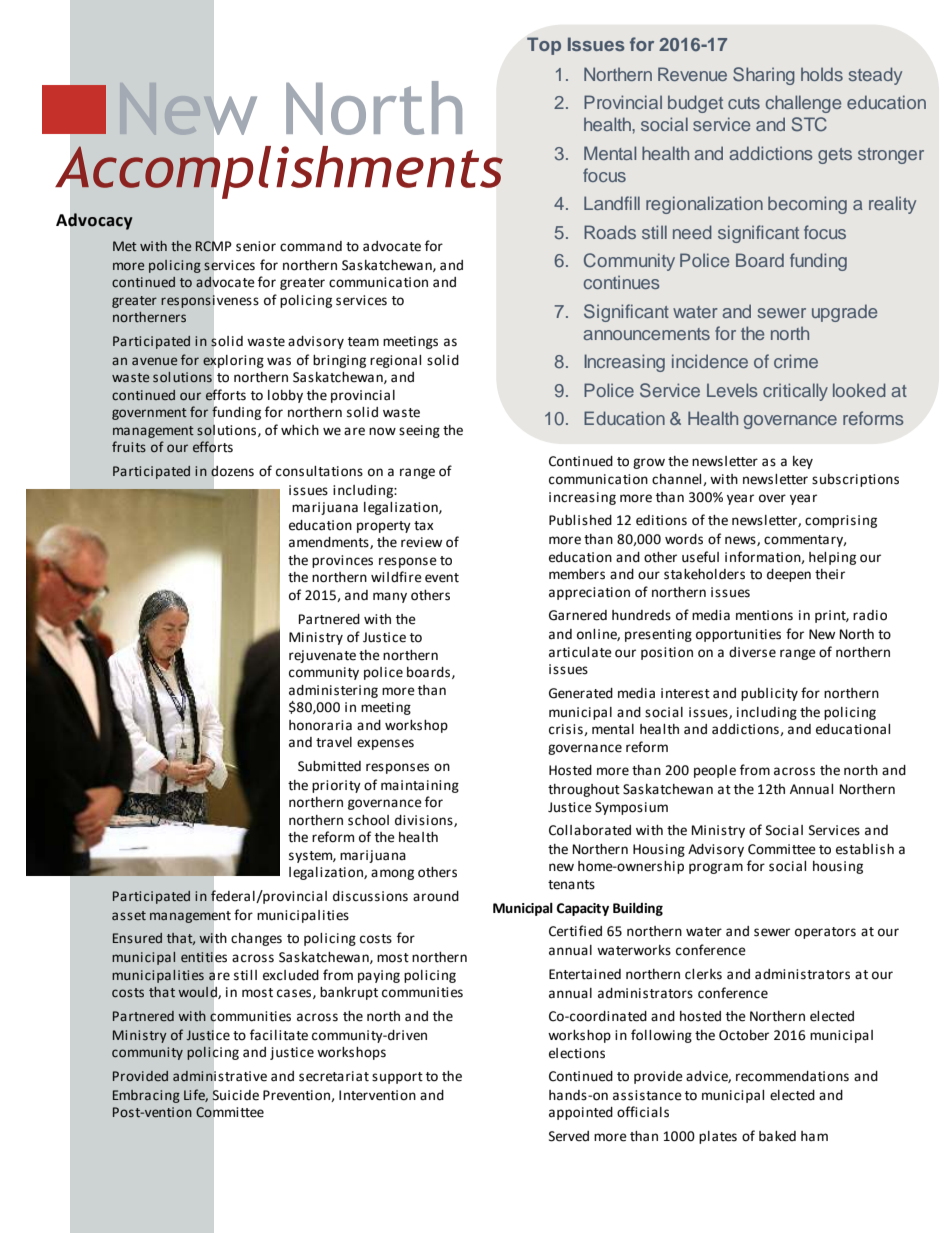  I want to click on Embracing, so click(146, 1096).
